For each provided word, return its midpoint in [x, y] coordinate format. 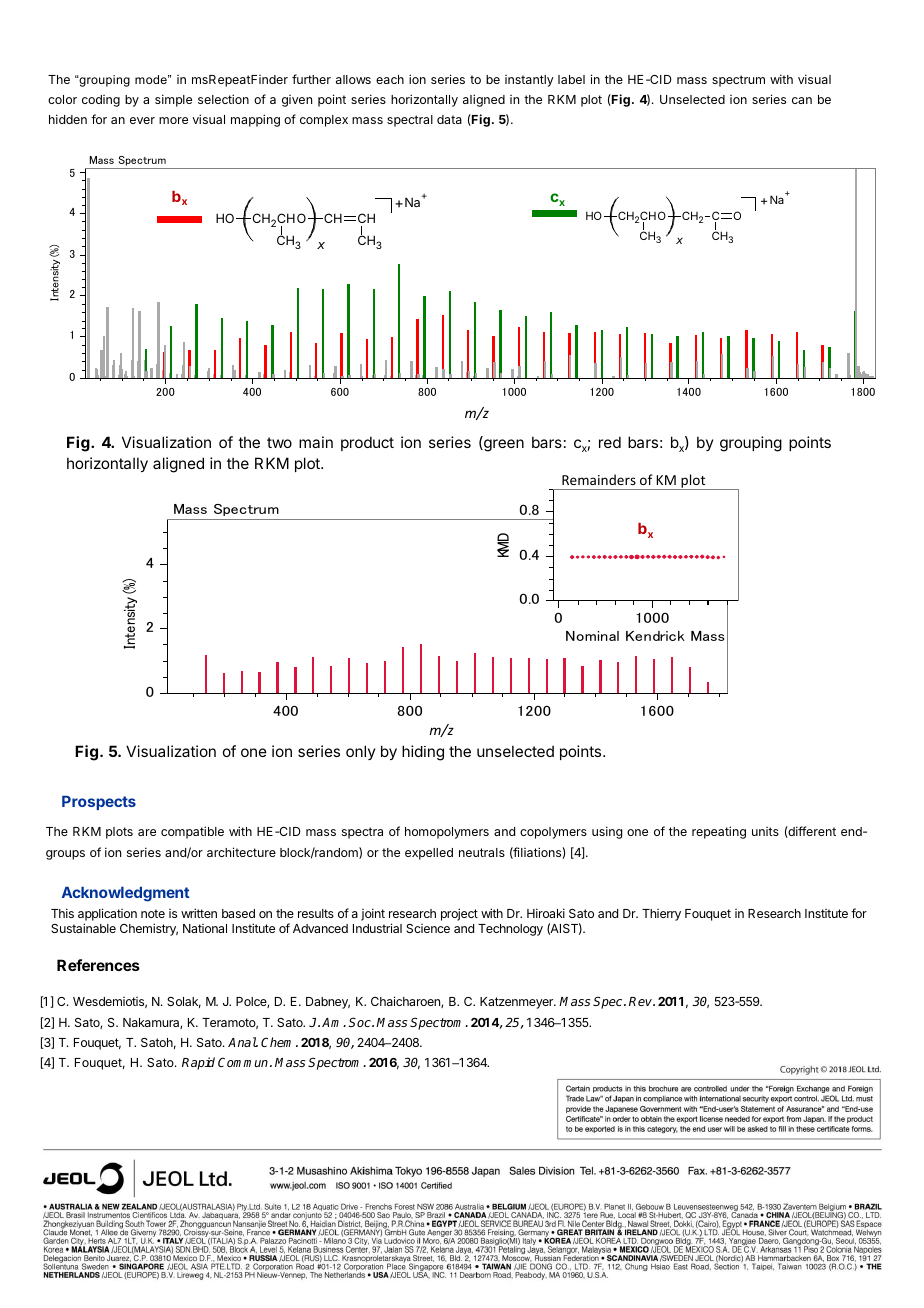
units [765, 831]
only [361, 752]
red [610, 442]
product [367, 443]
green [503, 445]
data [449, 119]
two [279, 442]
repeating [719, 832]
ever [142, 120]
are [147, 832]
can [802, 100]
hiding [423, 753]
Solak [184, 1002]
